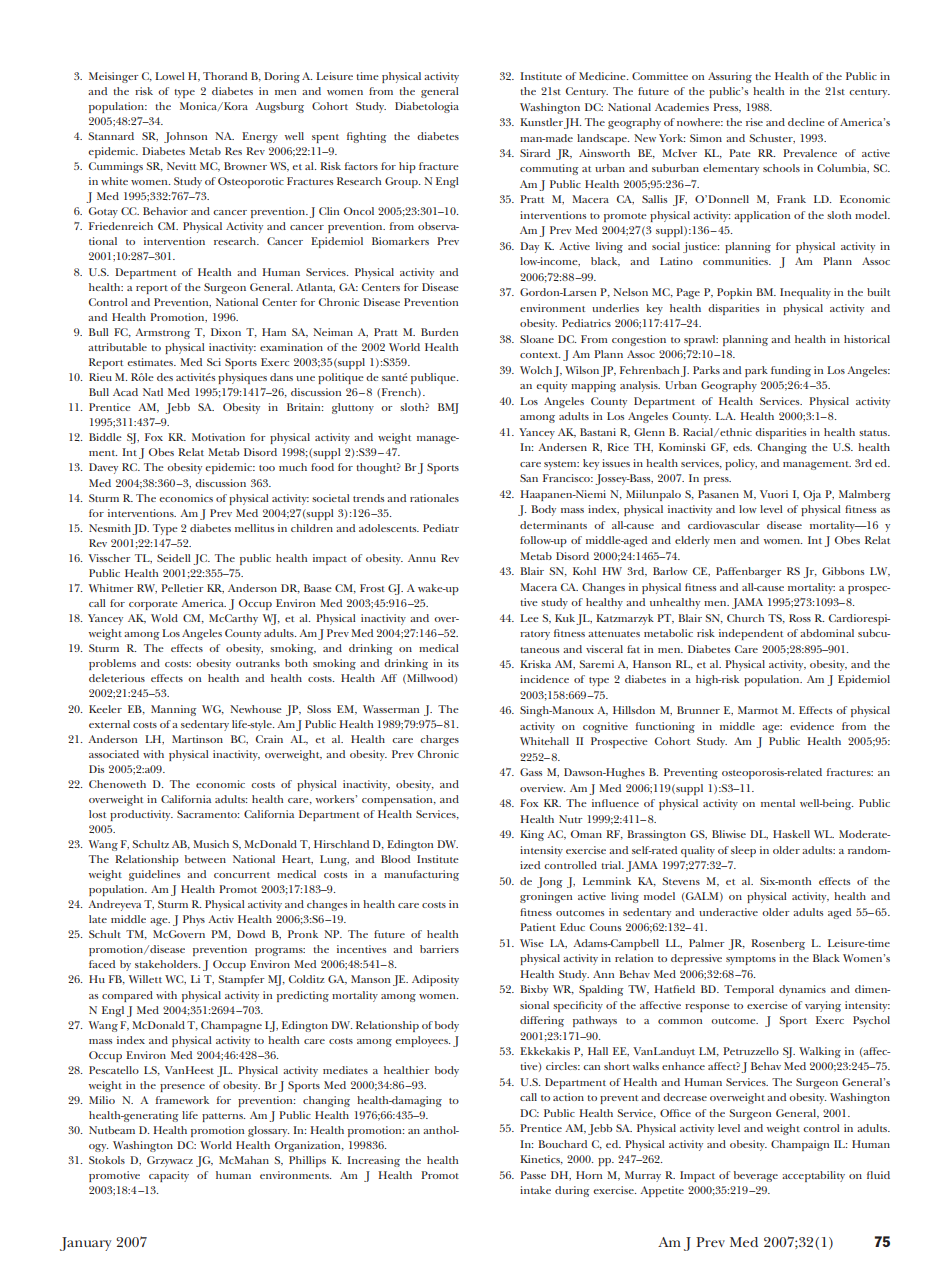  What do you see at coordinates (439, 332) in the image?
I see `Burden` at bounding box center [439, 332].
